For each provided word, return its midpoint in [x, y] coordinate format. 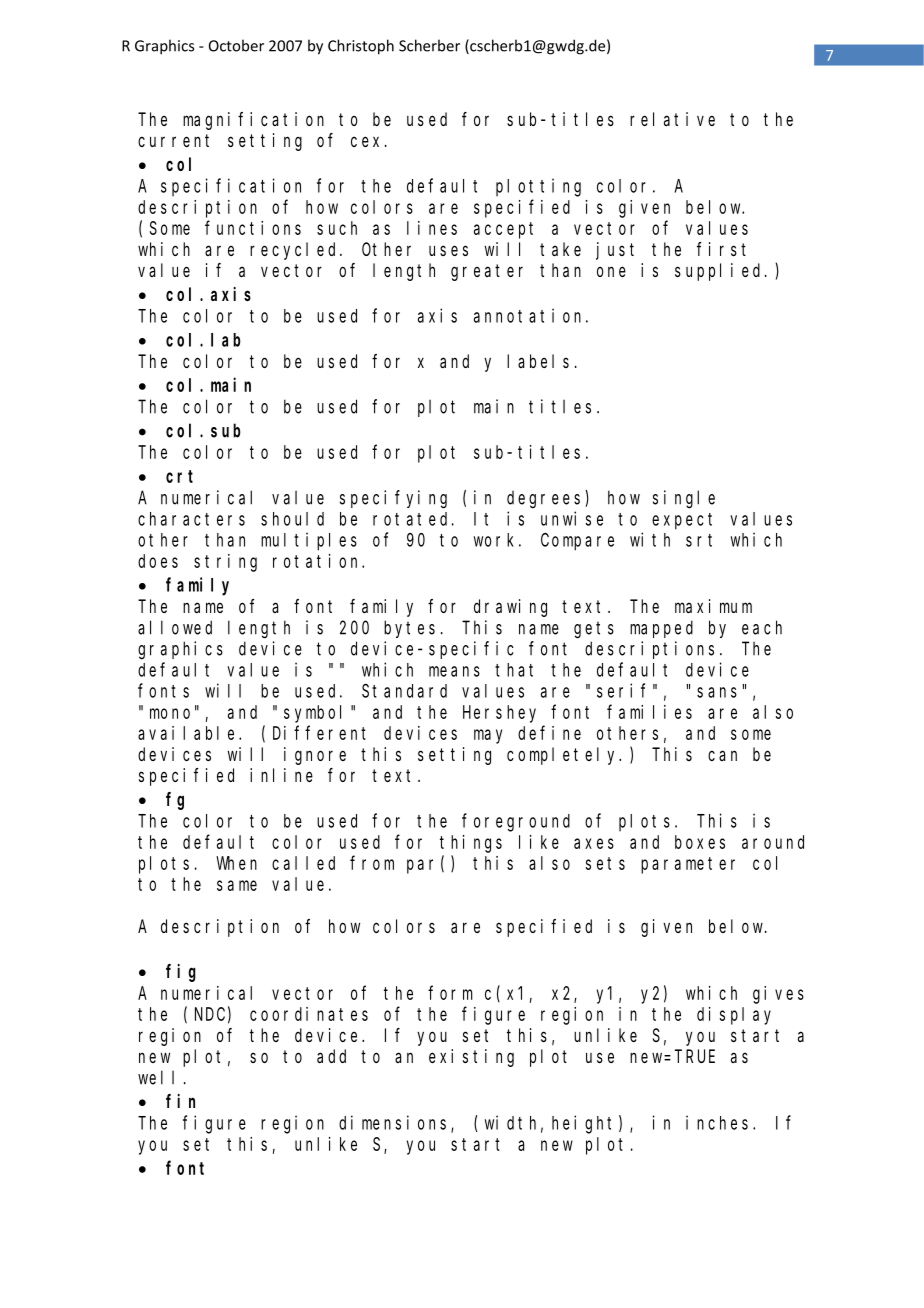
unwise [572, 518]
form [450, 992]
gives [778, 995]
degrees [546, 499]
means [454, 671]
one [611, 271]
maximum [713, 606]
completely [564, 756]
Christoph [361, 47]
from [372, 863]
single [684, 499]
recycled [295, 251]
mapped [661, 629]
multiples [309, 541]
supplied [720, 272]
